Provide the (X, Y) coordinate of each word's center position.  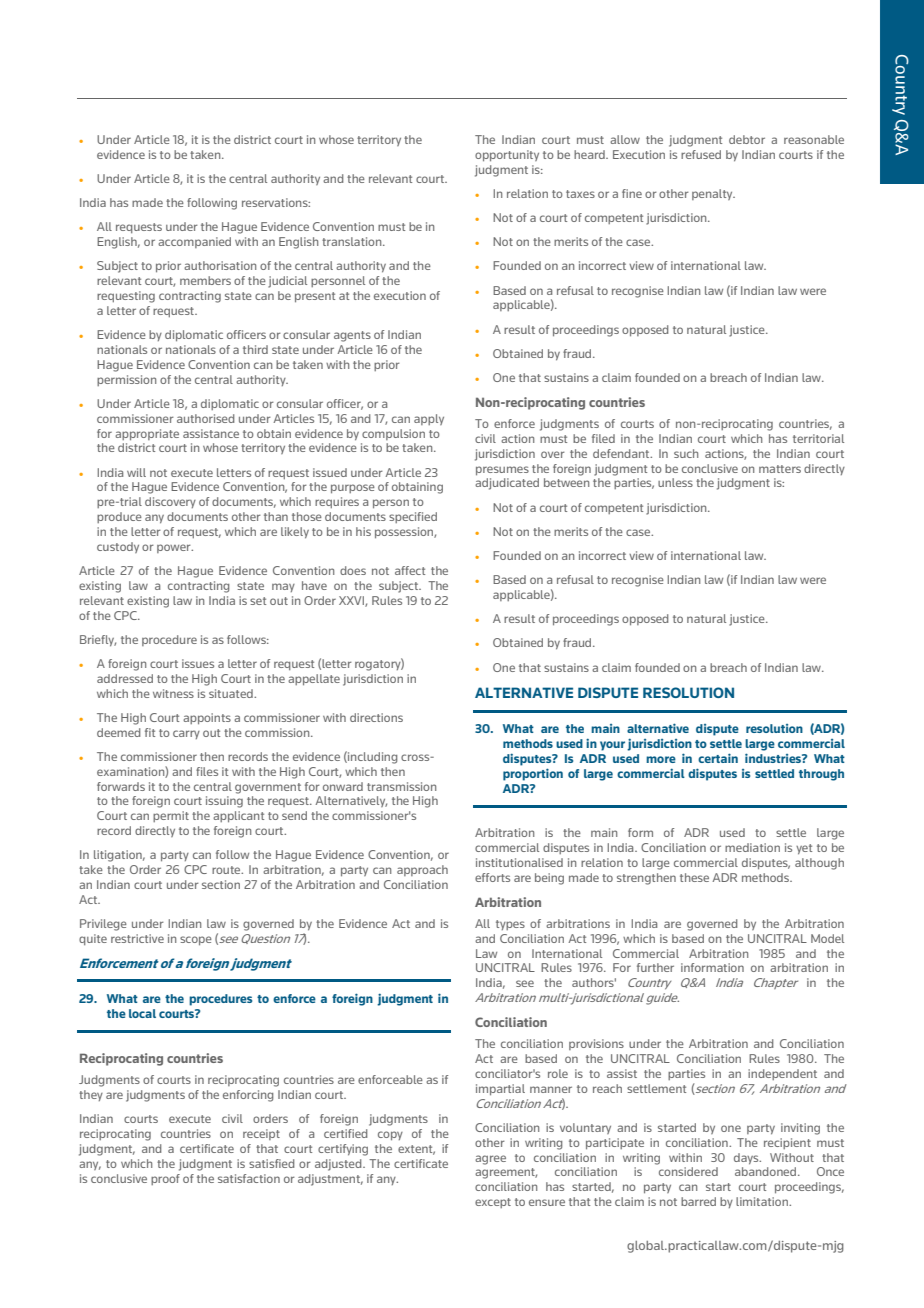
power (175, 548)
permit (171, 816)
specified (413, 517)
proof (165, 1179)
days (747, 1159)
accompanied (194, 242)
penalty (713, 194)
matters (780, 469)
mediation (752, 847)
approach (422, 870)
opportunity (507, 156)
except (493, 1203)
